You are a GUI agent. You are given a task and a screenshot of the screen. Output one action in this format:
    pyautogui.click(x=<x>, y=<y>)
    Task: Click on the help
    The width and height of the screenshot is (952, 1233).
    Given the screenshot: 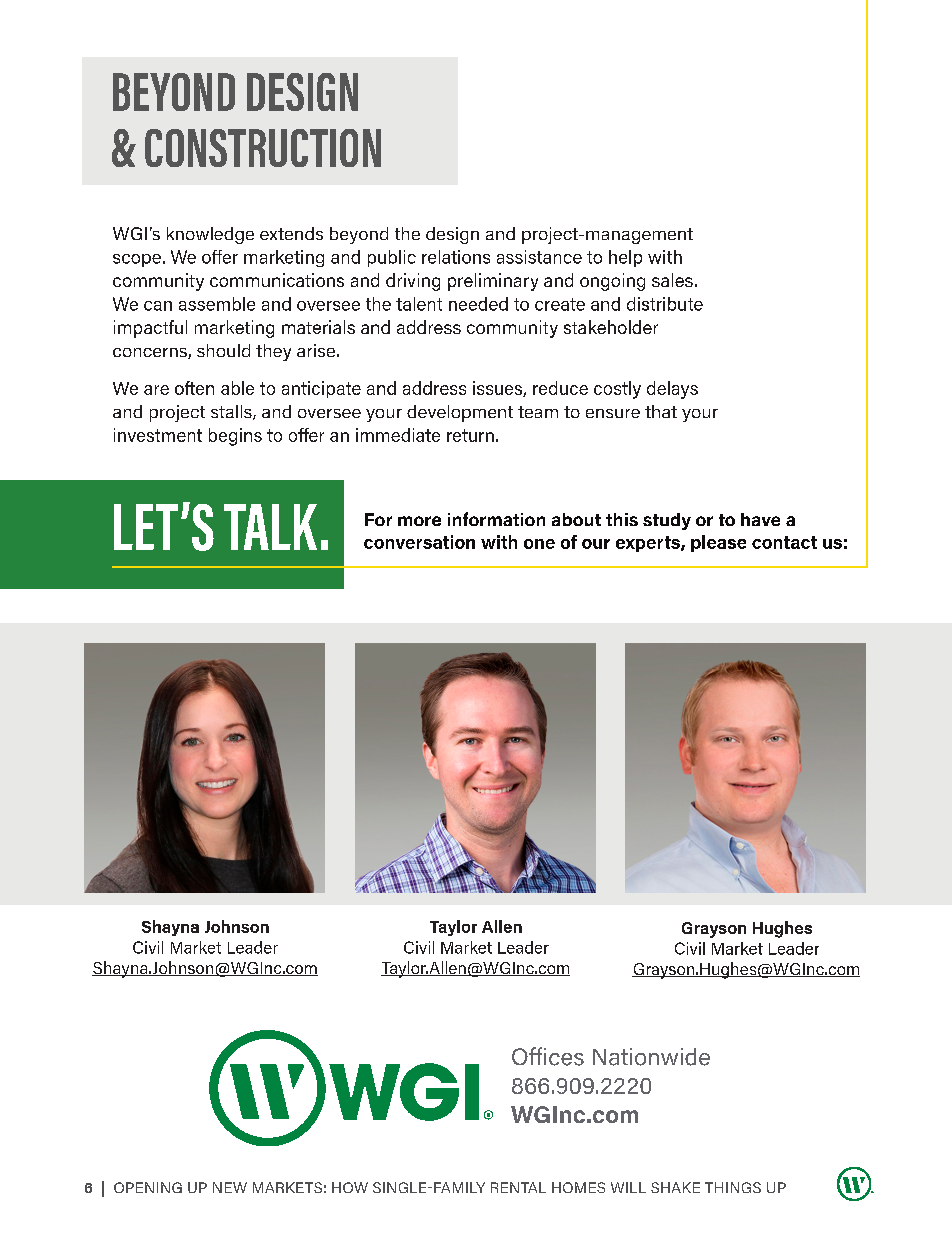 What is the action you would take?
    pyautogui.click(x=625, y=258)
